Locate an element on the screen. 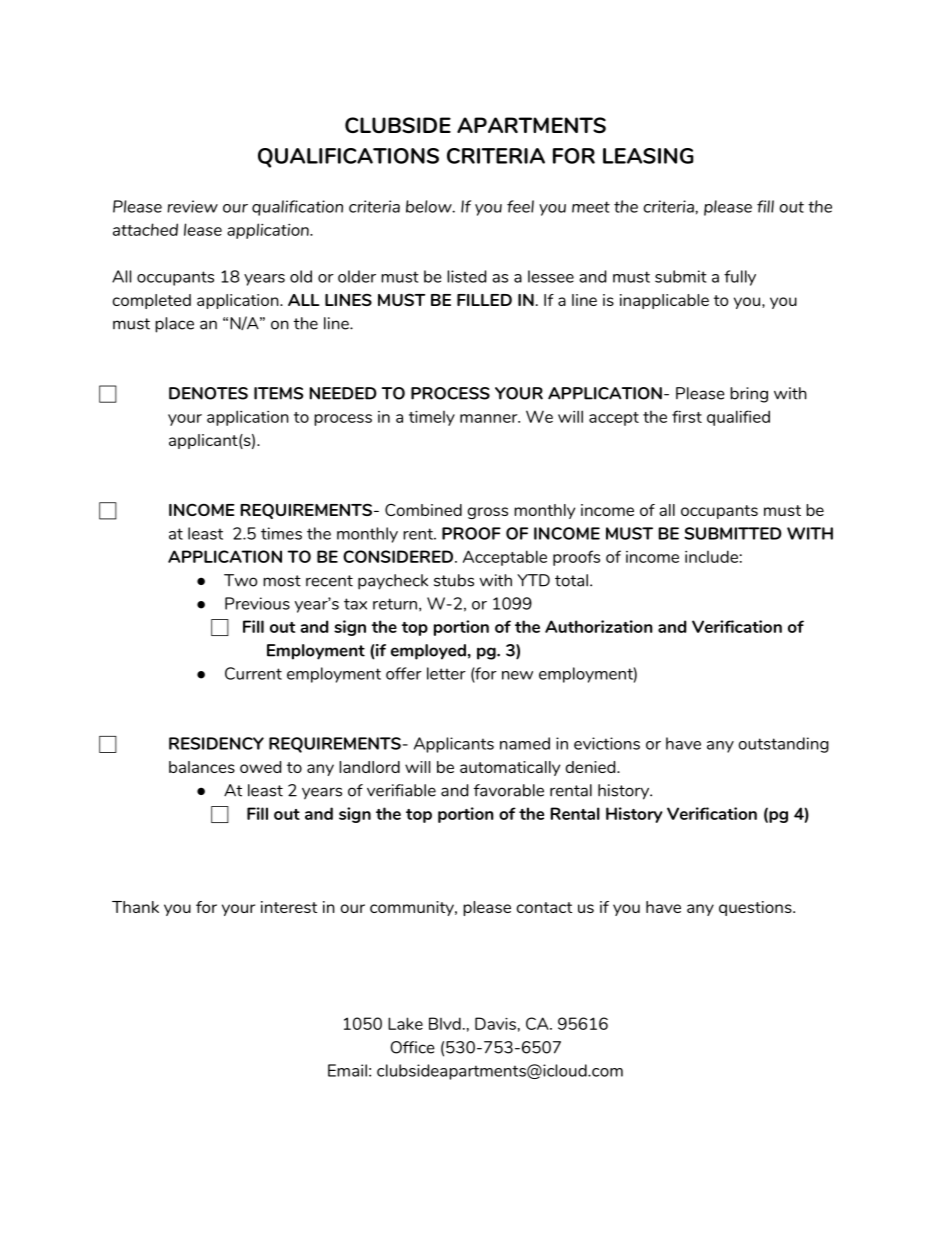 This screenshot has width=952, height=1233. review is located at coordinates (192, 206).
